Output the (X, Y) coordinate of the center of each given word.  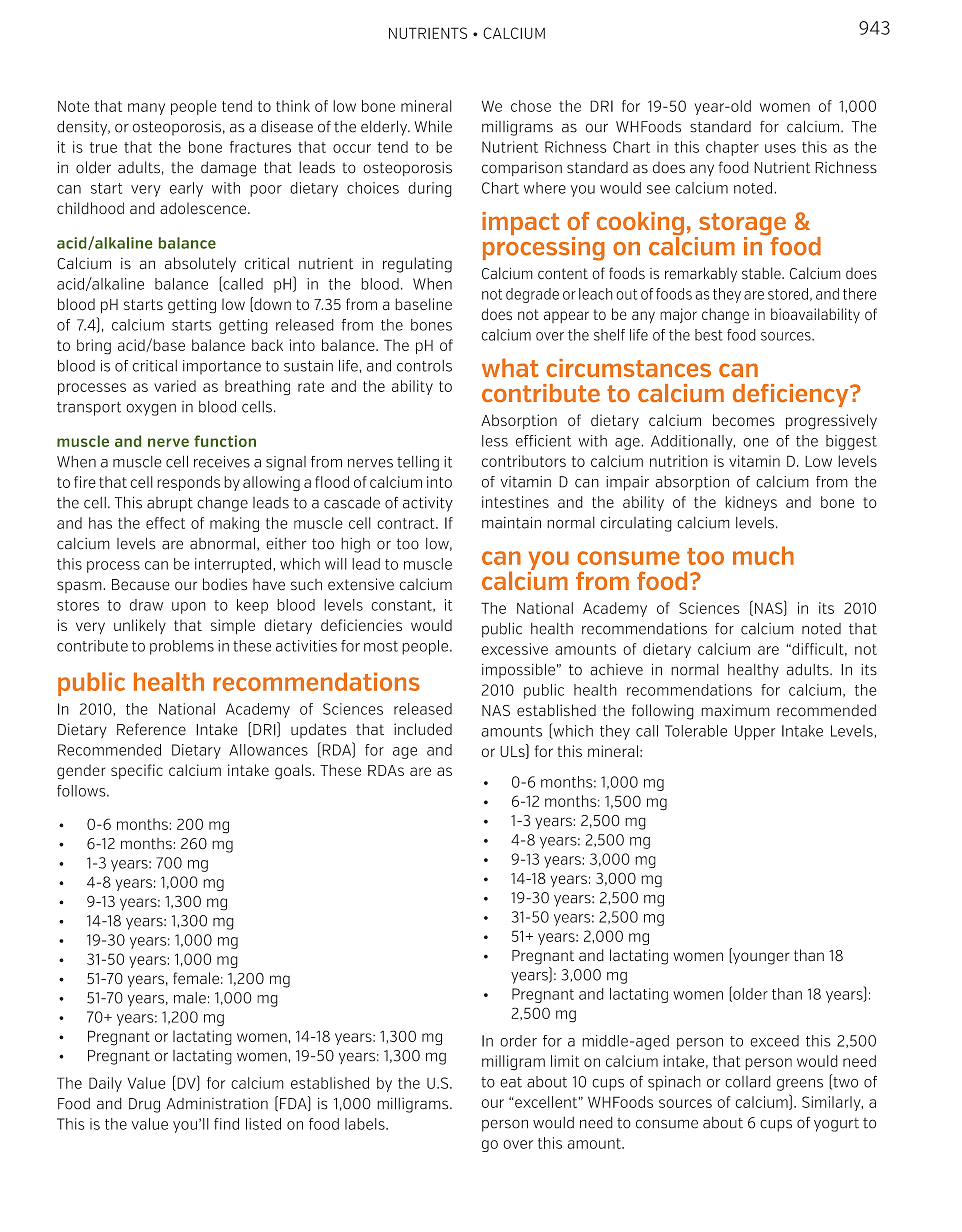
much (763, 555)
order (518, 1041)
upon (189, 608)
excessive (514, 649)
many (146, 109)
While (433, 126)
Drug (144, 1105)
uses (780, 148)
